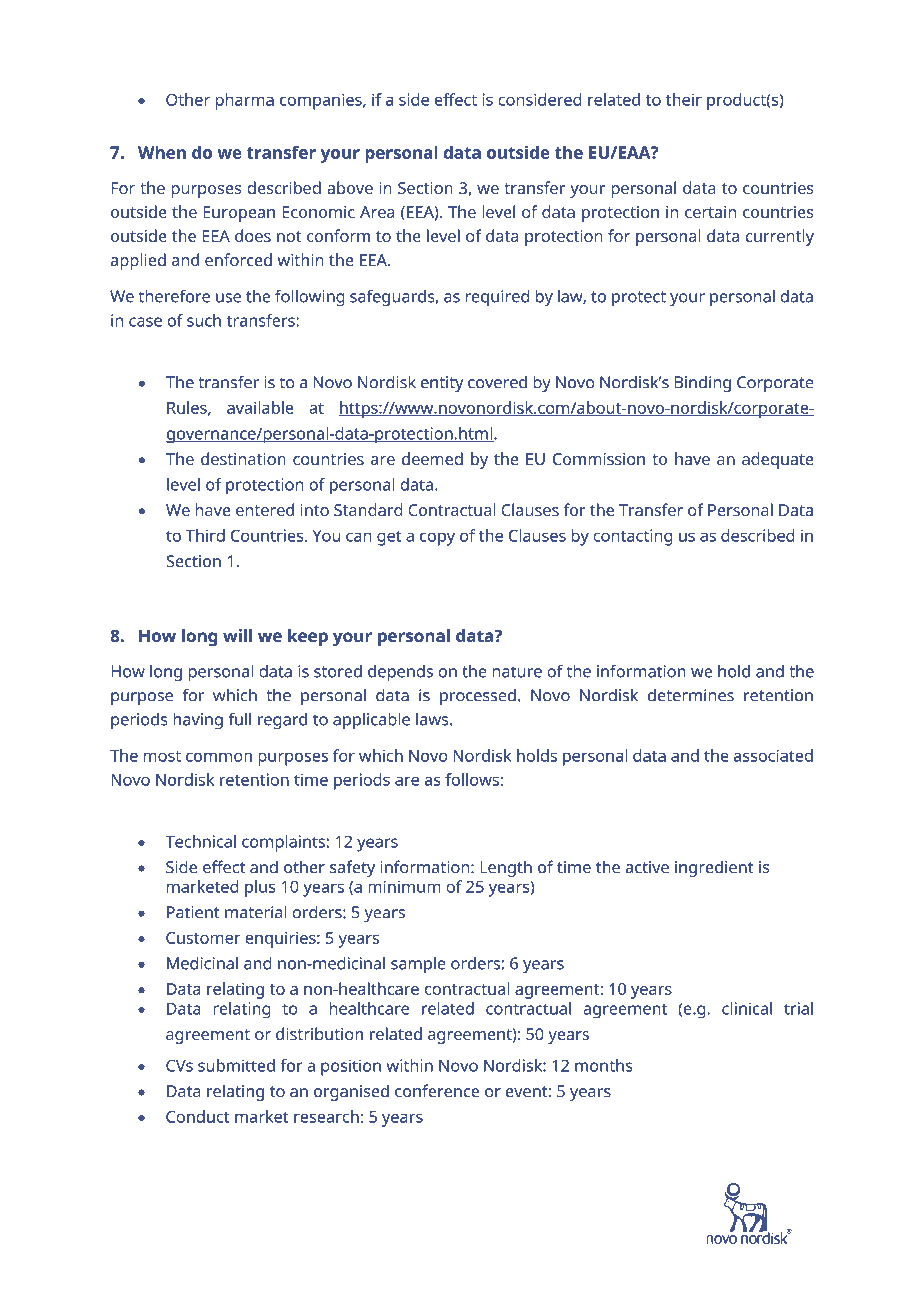  Describe the element at coordinates (747, 1008) in the document. I see `clinical` at that location.
